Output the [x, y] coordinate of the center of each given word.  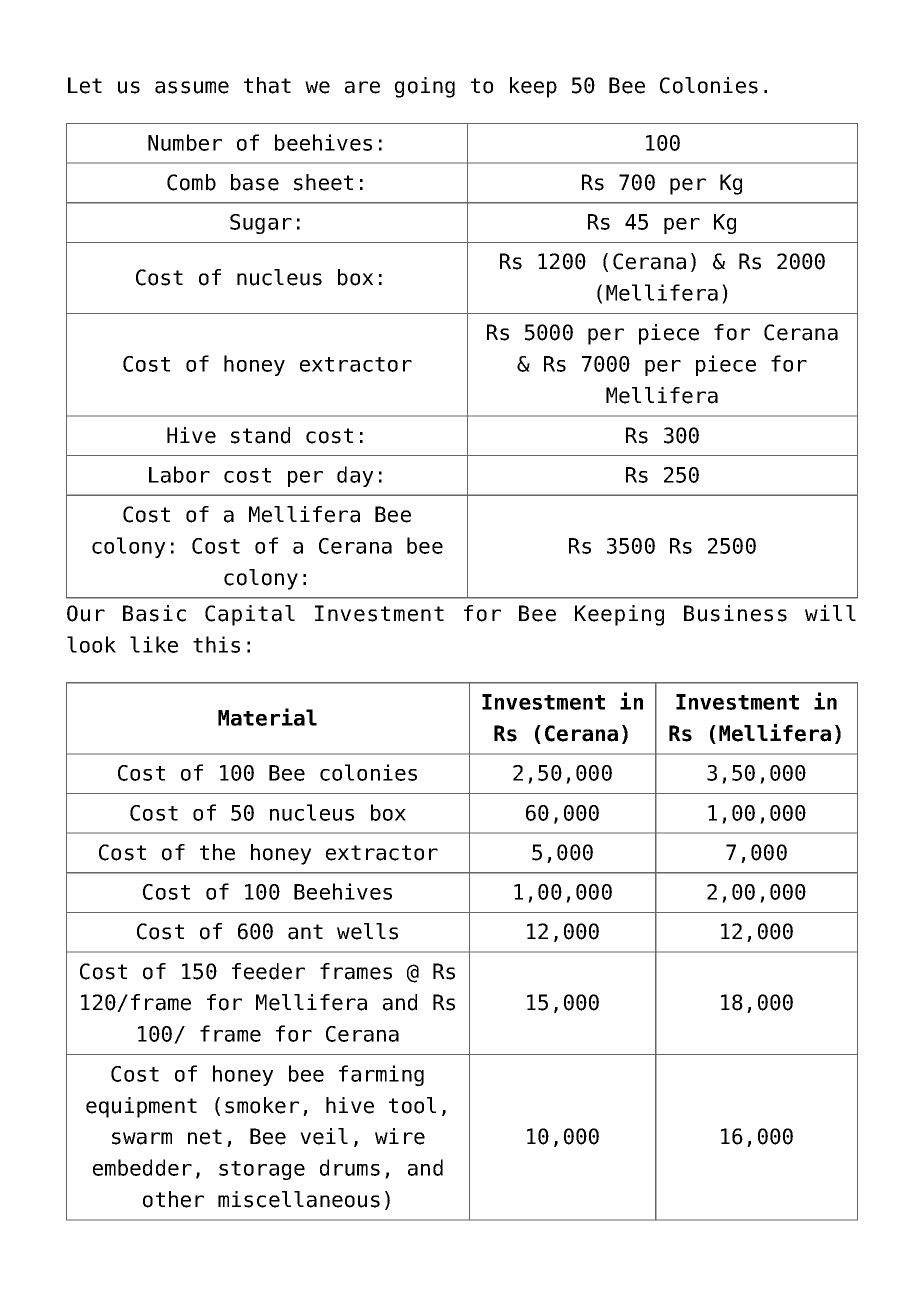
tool [412, 1105]
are [362, 87]
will [830, 613]
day [355, 476]
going [425, 87]
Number [185, 142]
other [173, 1199]
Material [267, 717]
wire [400, 1136]
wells [367, 931]
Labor [179, 474]
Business [735, 613]
